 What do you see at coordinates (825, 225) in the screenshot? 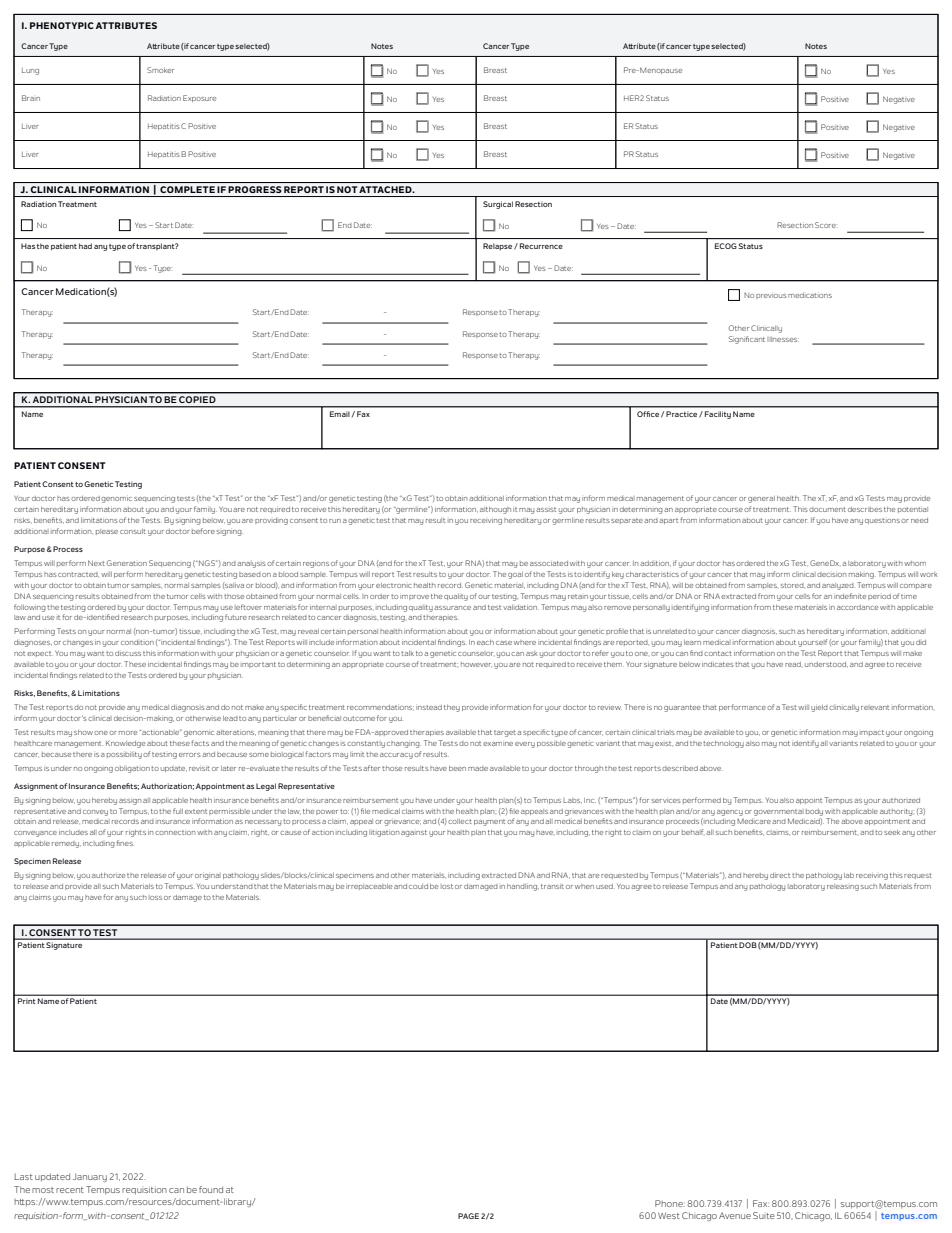
I see `Score` at bounding box center [825, 225].
